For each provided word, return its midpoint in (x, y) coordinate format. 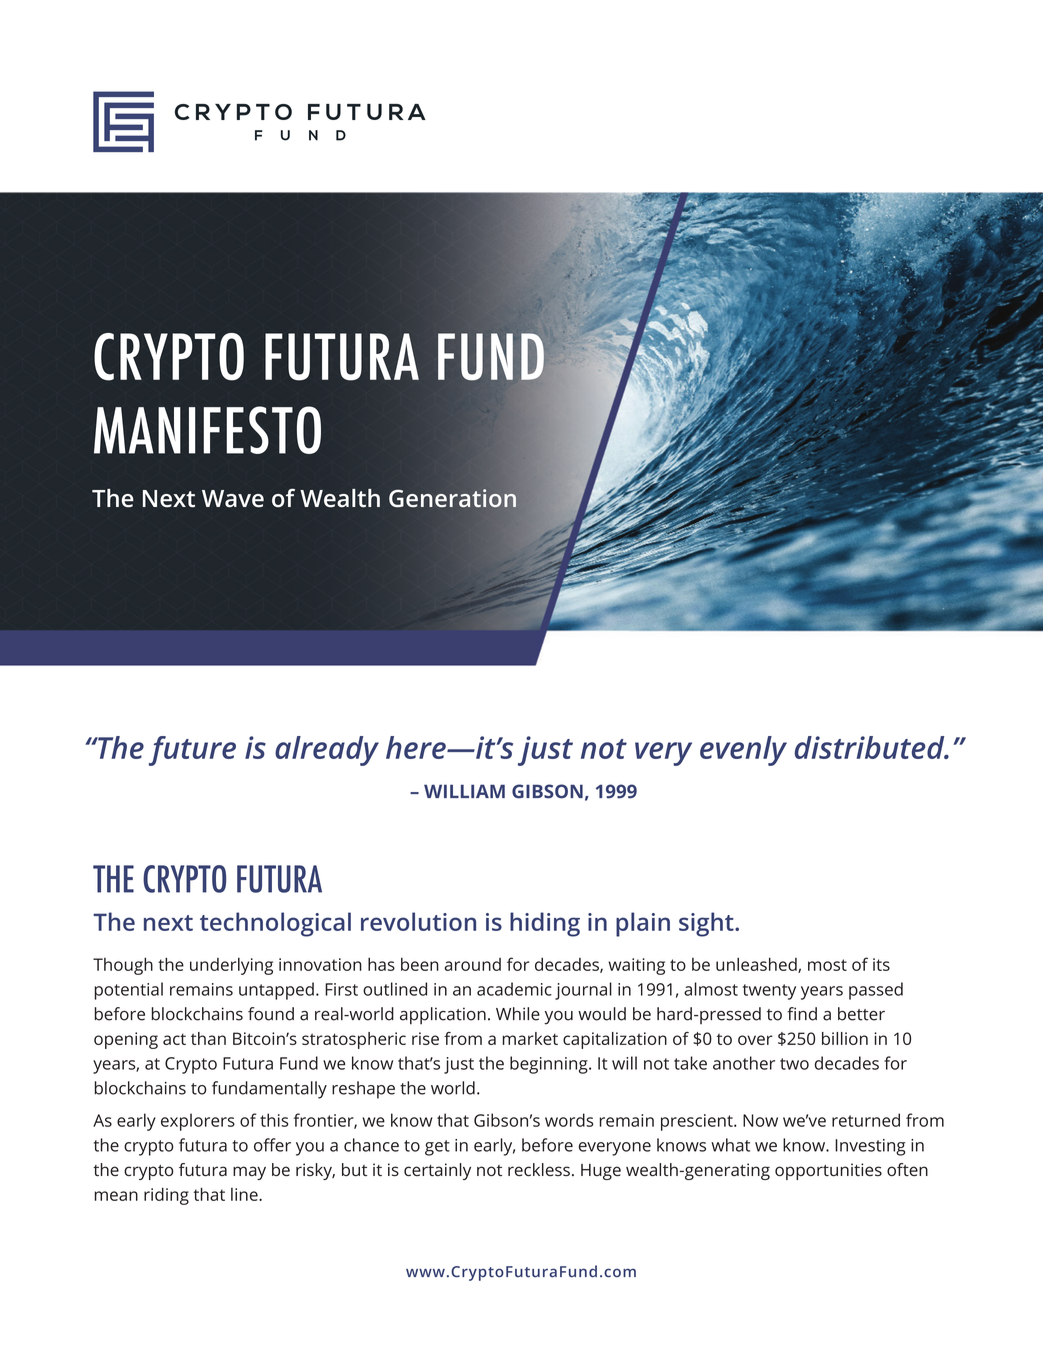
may (249, 1173)
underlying (231, 966)
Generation (452, 498)
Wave (233, 499)
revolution (418, 921)
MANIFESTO (207, 430)
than (208, 1038)
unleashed (757, 965)
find (802, 1014)
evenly (743, 751)
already (327, 751)
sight (707, 924)
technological (275, 924)
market (530, 1038)
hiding (545, 924)
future (192, 751)
